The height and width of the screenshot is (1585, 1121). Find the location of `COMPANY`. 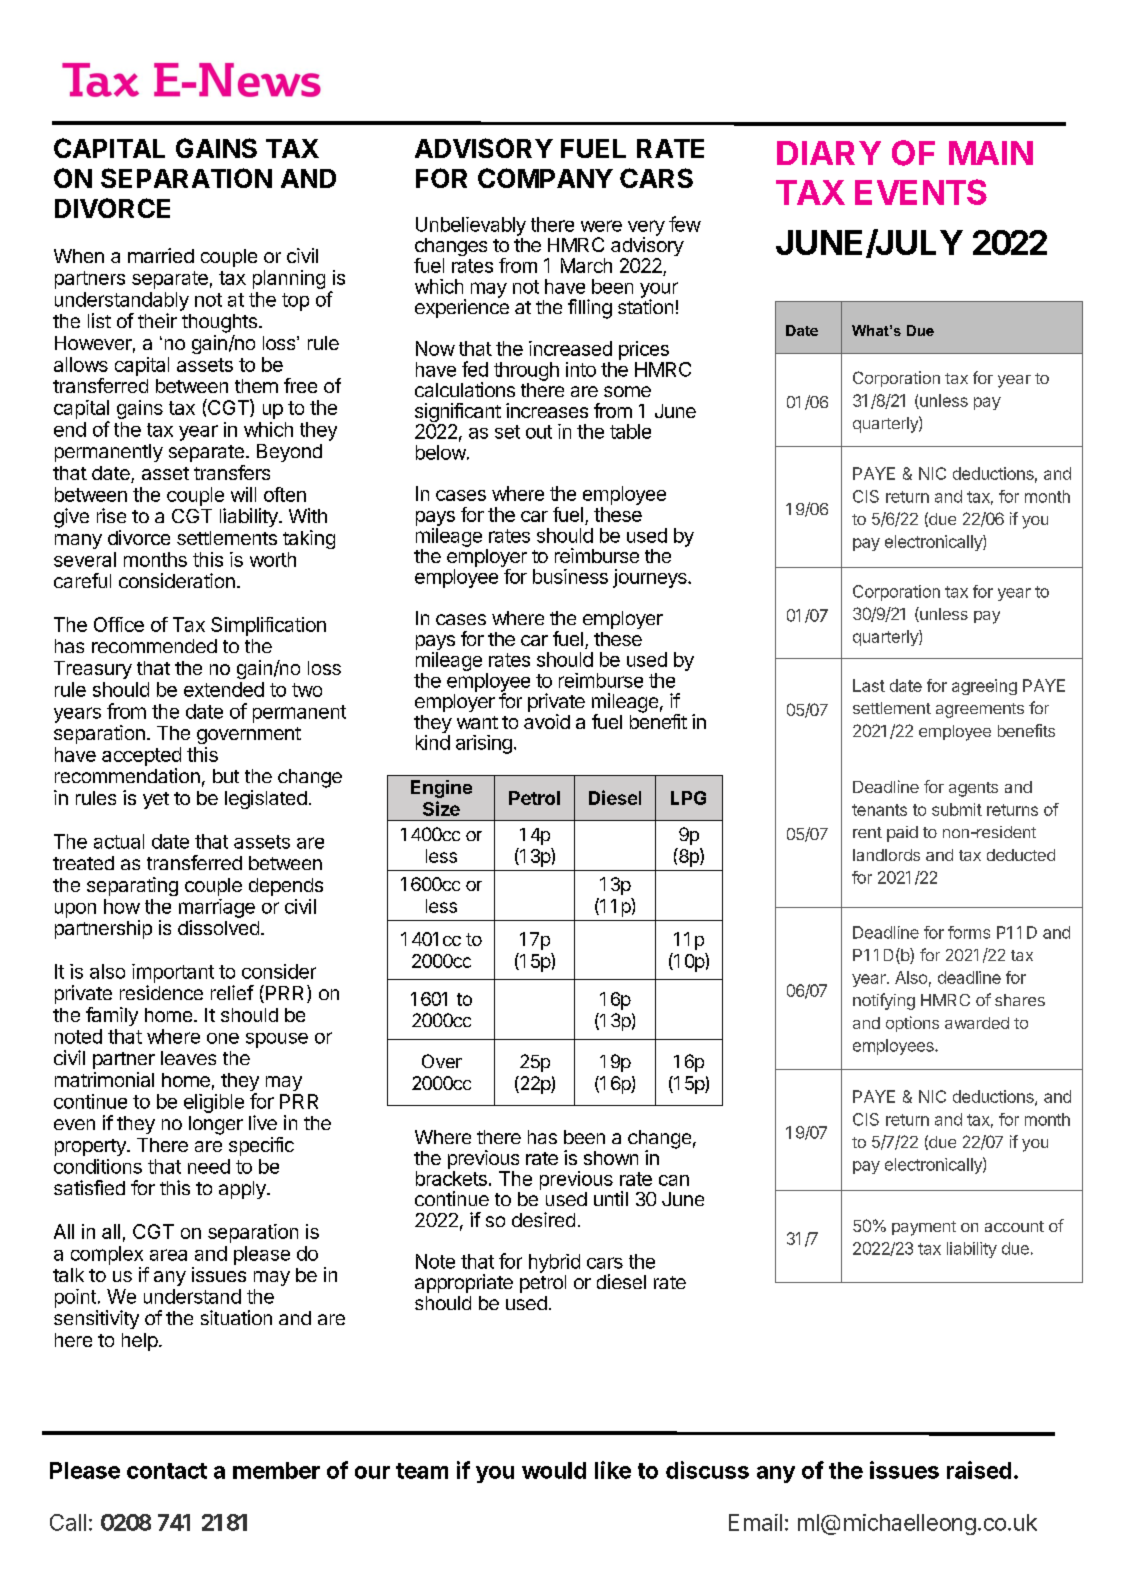

COMPANY is located at coordinates (545, 178).
